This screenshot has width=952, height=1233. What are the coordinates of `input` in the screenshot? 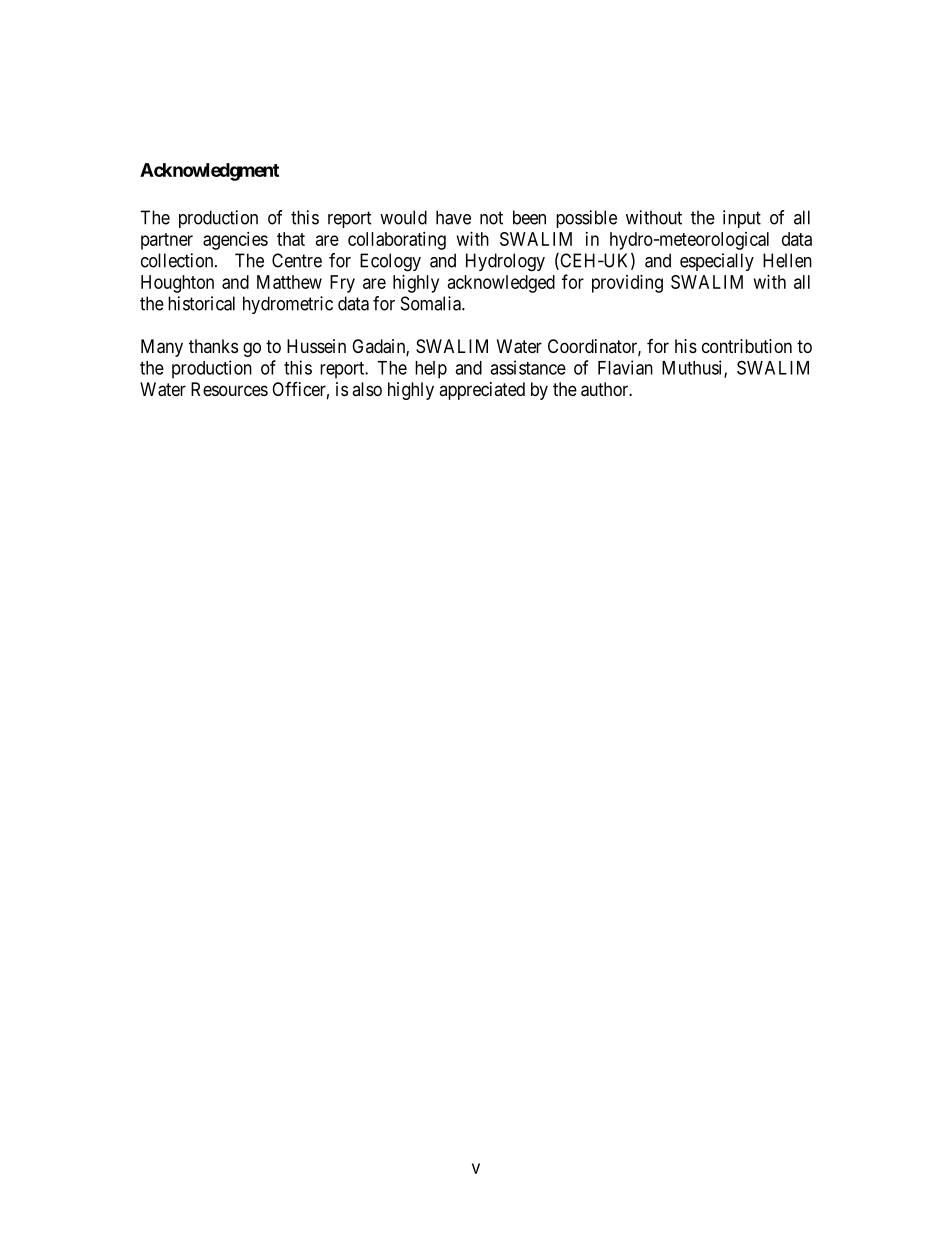 It's located at (742, 219).
